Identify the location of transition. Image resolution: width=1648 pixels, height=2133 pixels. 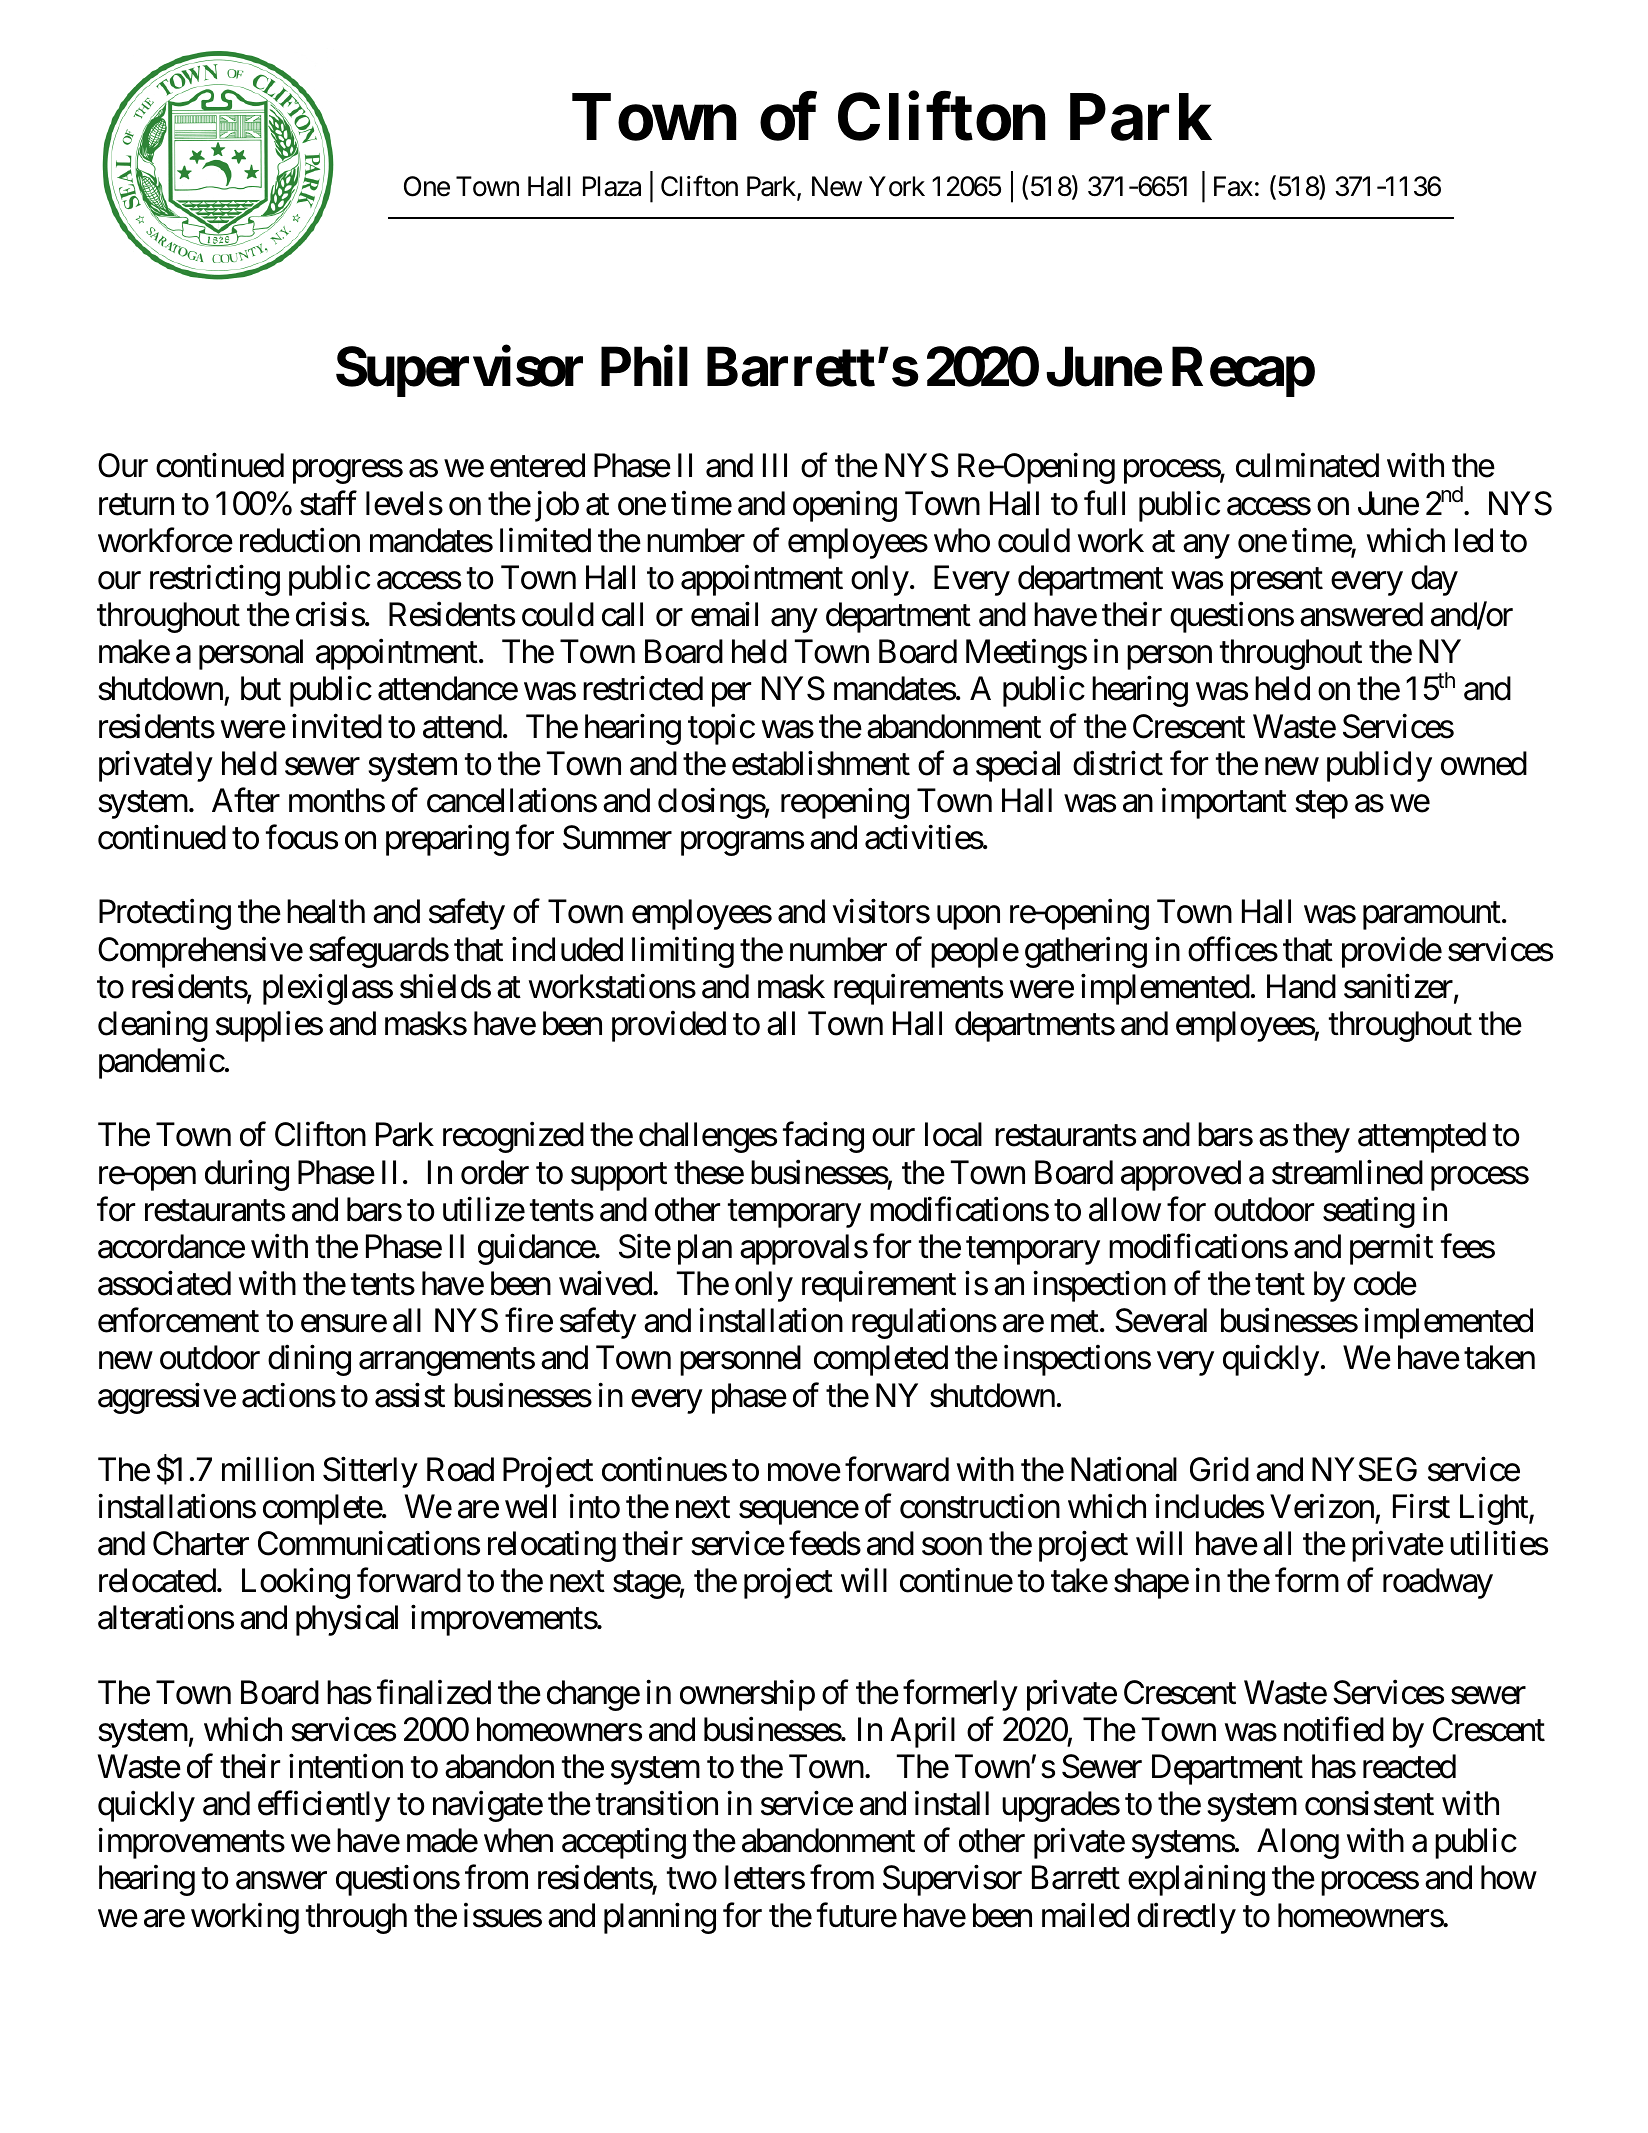
(657, 1803).
